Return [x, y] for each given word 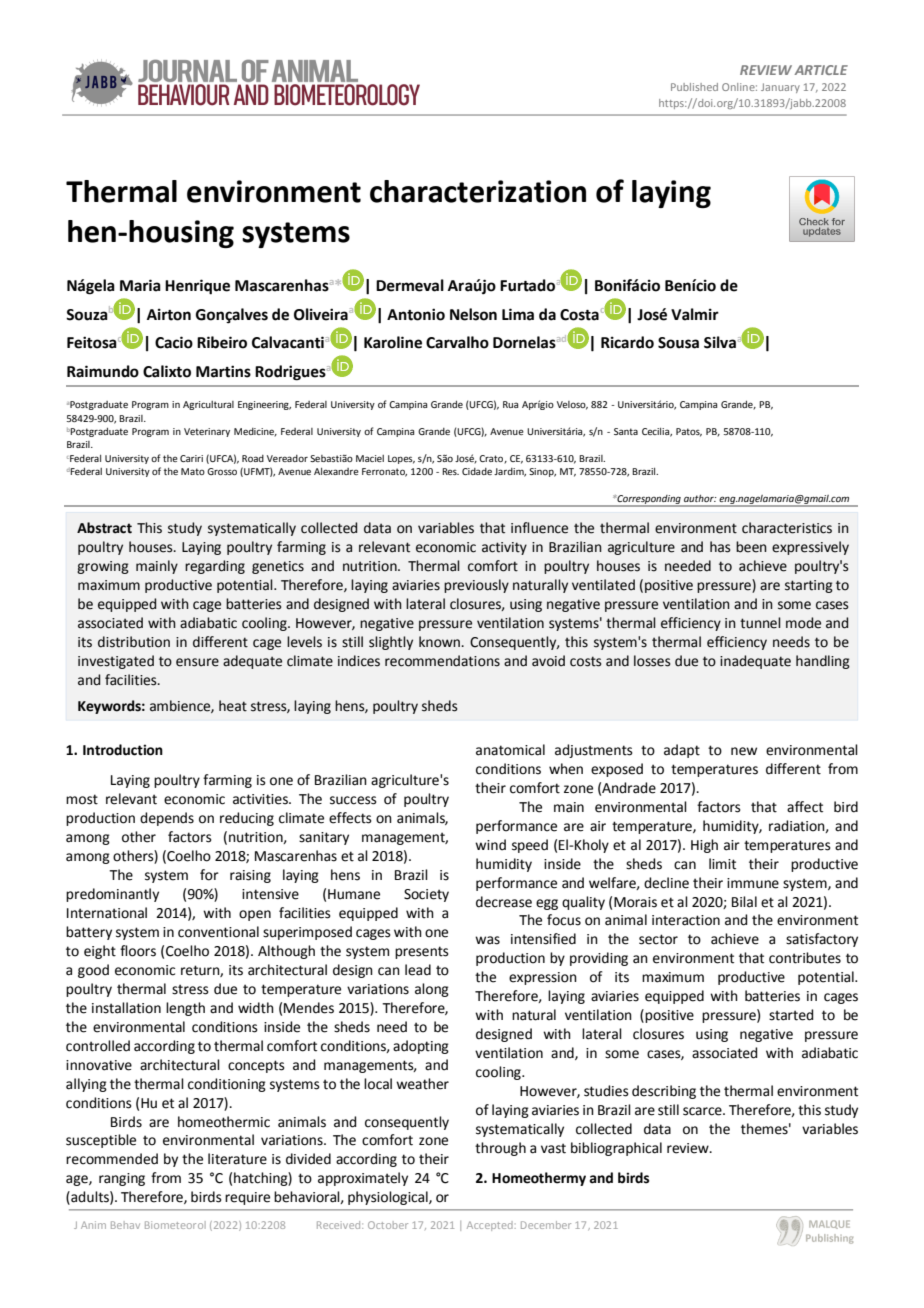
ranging [122, 1179]
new [744, 751]
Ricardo [627, 342]
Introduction [123, 750]
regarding [215, 567]
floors [138, 951]
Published [694, 87]
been [751, 547]
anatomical [510, 750]
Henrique [197, 287]
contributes [805, 958]
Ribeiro [222, 342]
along [432, 990]
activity [504, 548]
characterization [478, 191]
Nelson [473, 314]
